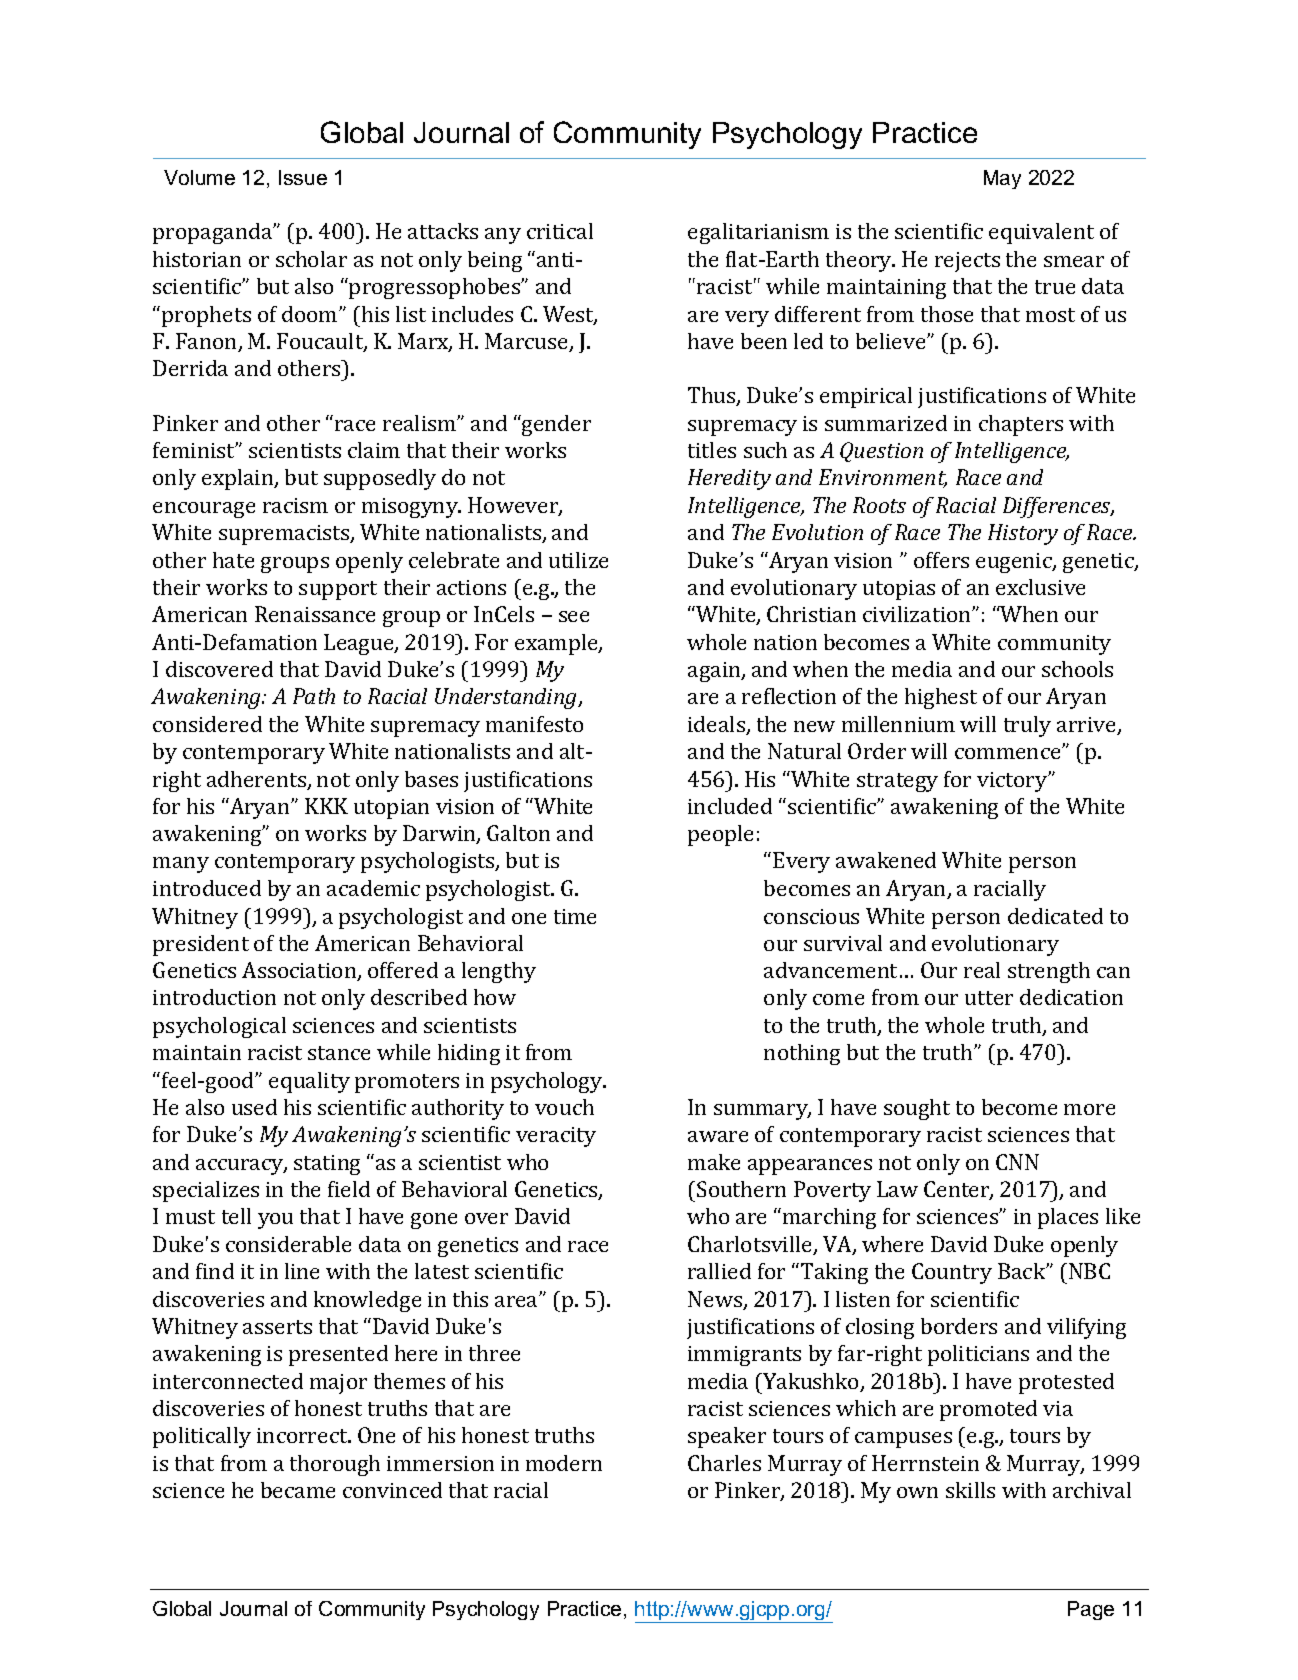  Describe the element at coordinates (298, 1490) in the screenshot. I see `became` at that location.
